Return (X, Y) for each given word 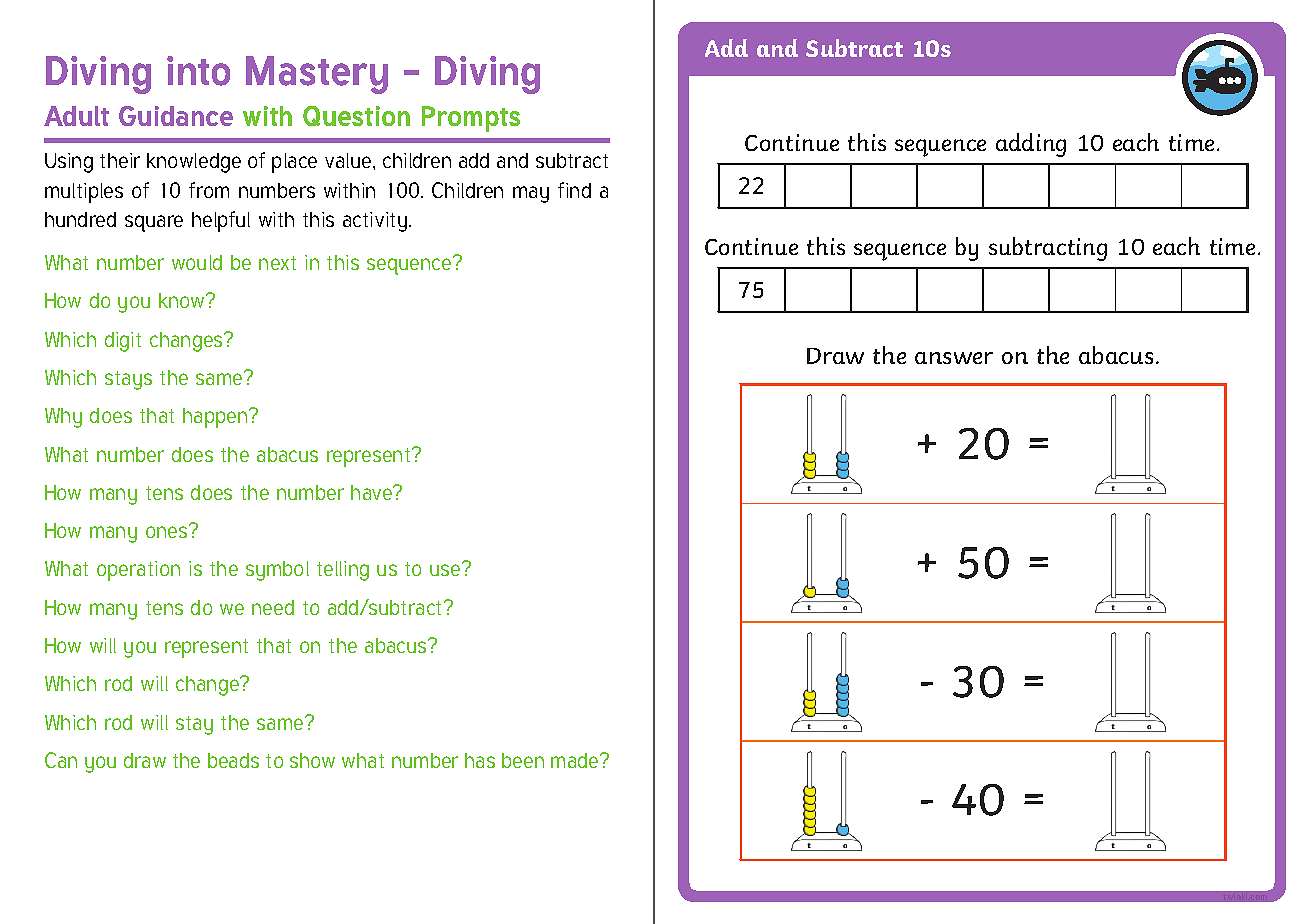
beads (233, 760)
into (198, 71)
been (523, 760)
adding (1031, 145)
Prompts (471, 119)
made (576, 760)
